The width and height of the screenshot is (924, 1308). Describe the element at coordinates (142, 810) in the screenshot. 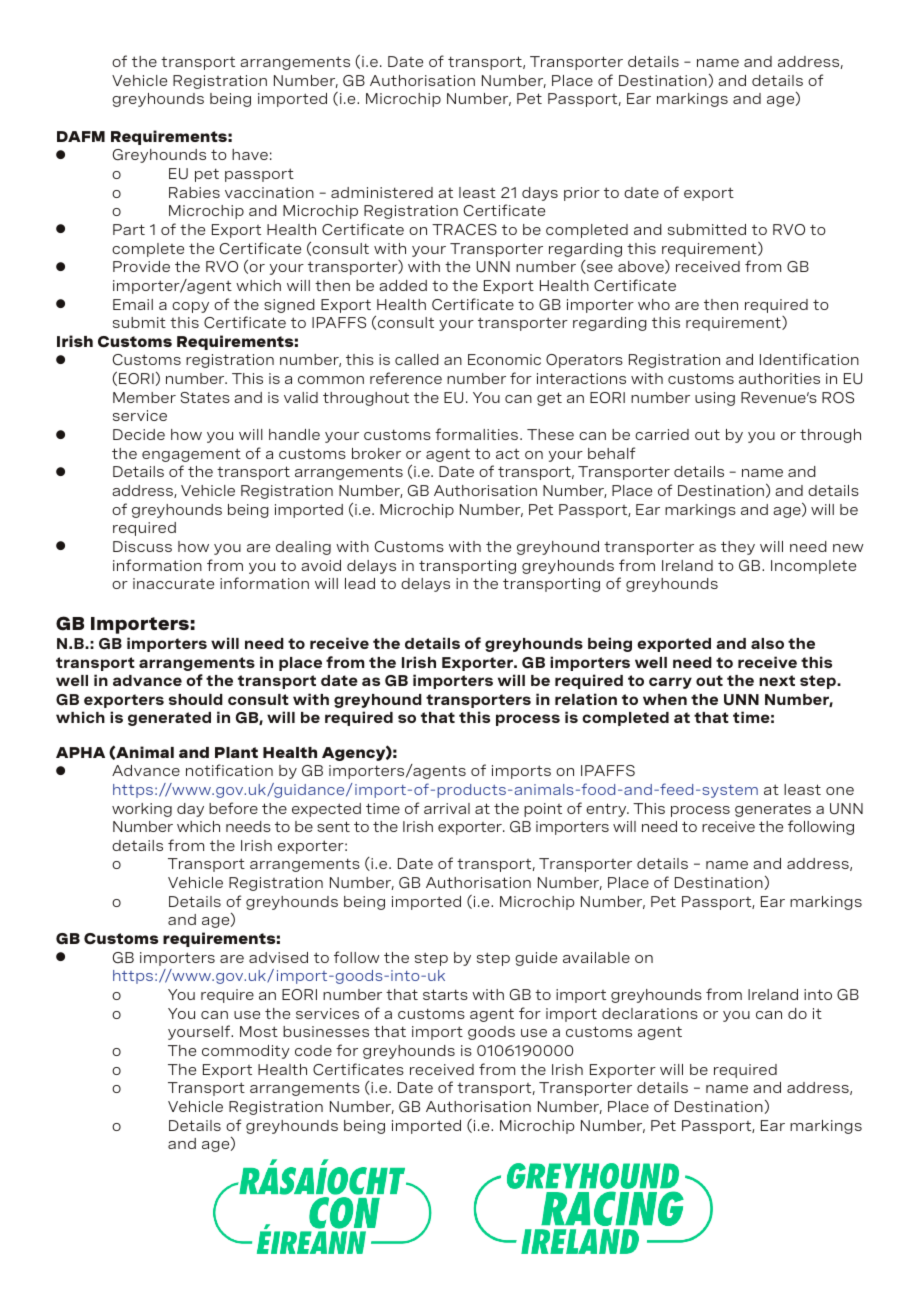

I see `working` at that location.
